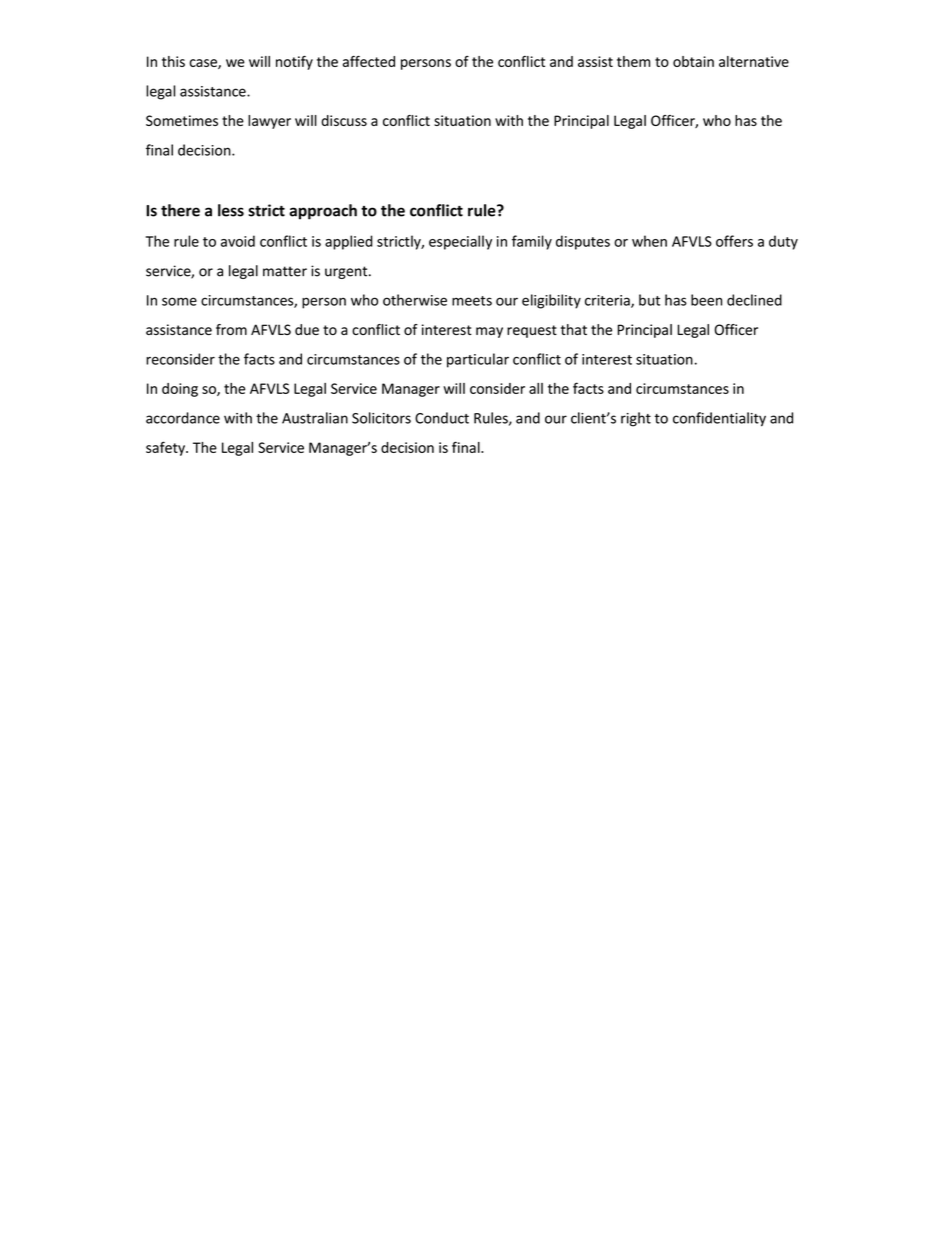 The image size is (952, 1233). What do you see at coordinates (231, 329) in the image?
I see `from` at bounding box center [231, 329].
